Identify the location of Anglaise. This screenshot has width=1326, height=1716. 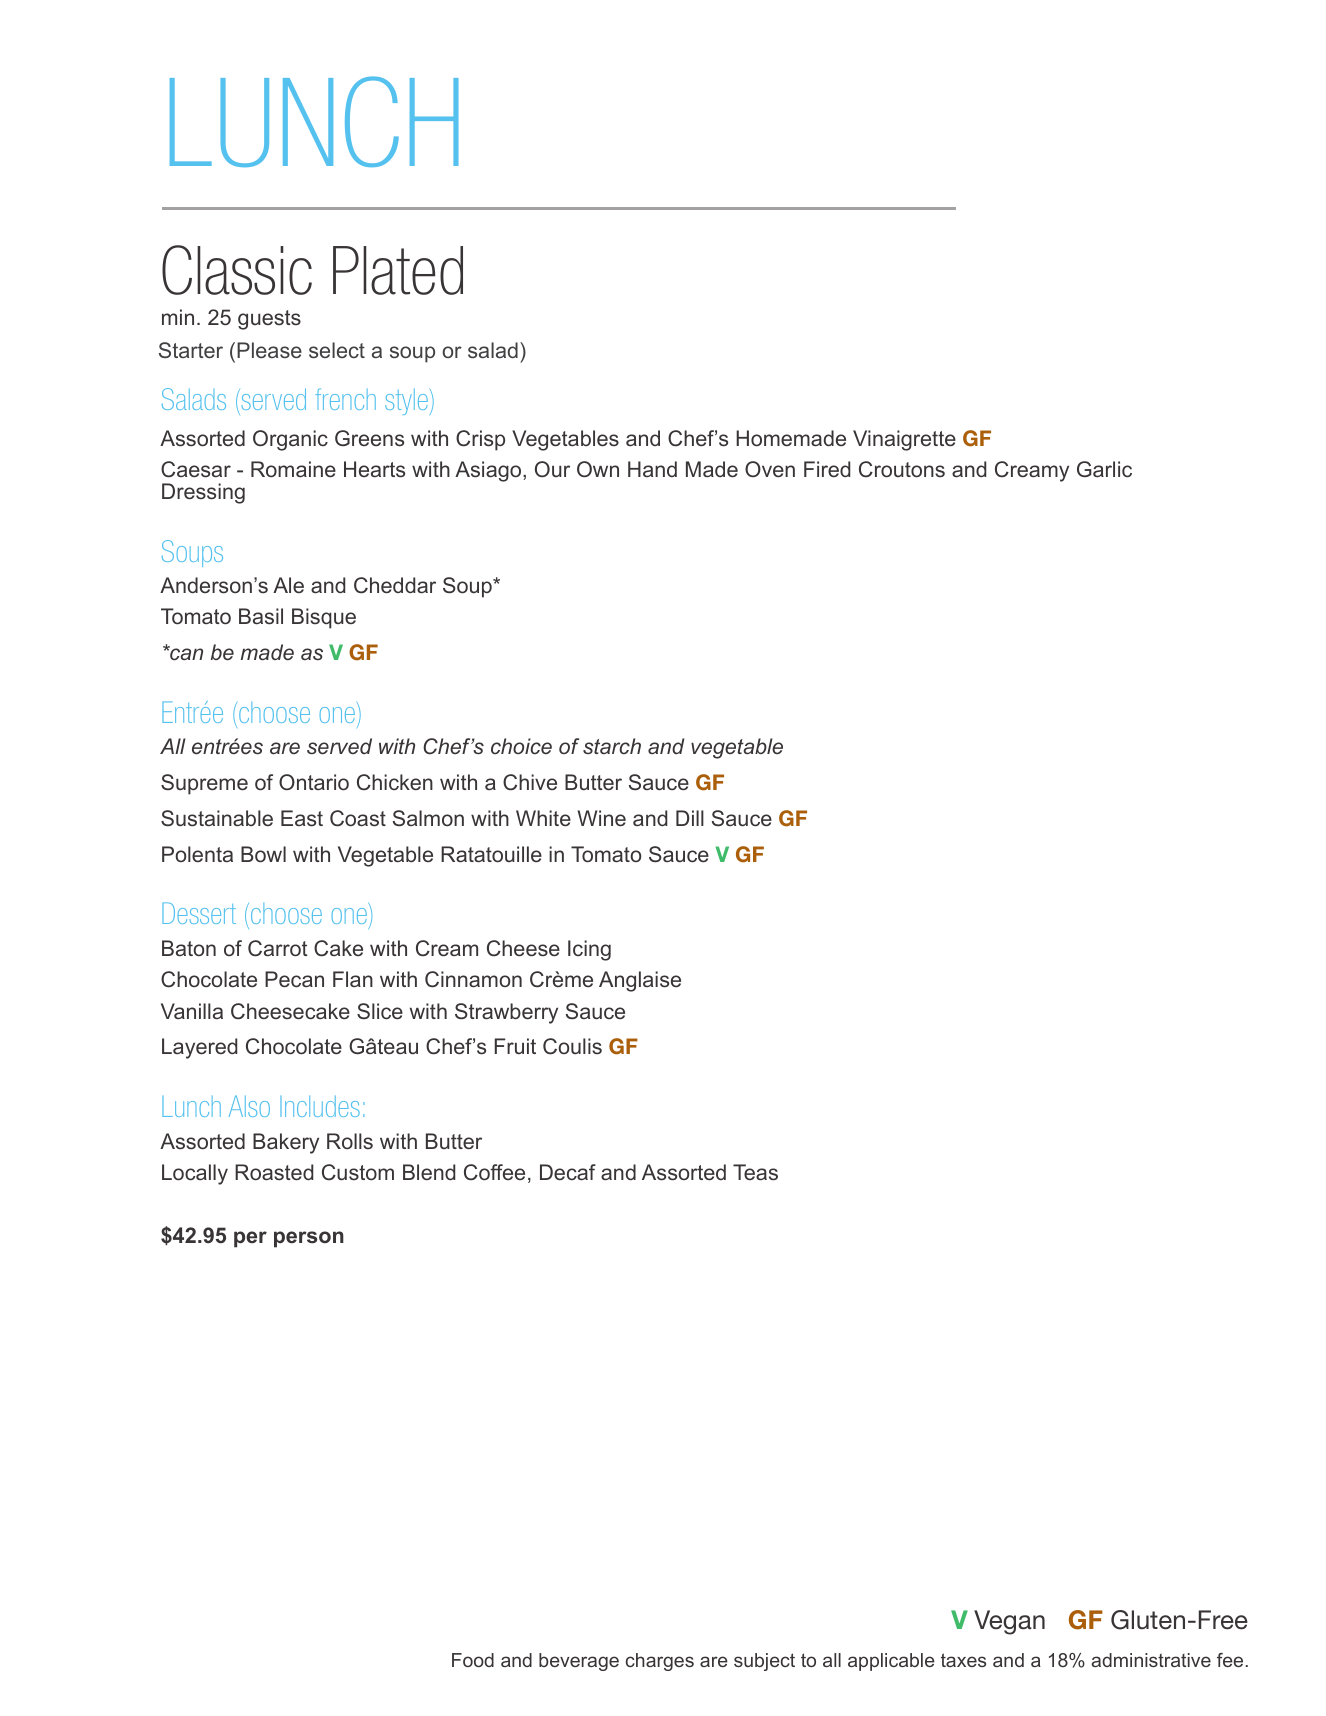
(640, 981).
